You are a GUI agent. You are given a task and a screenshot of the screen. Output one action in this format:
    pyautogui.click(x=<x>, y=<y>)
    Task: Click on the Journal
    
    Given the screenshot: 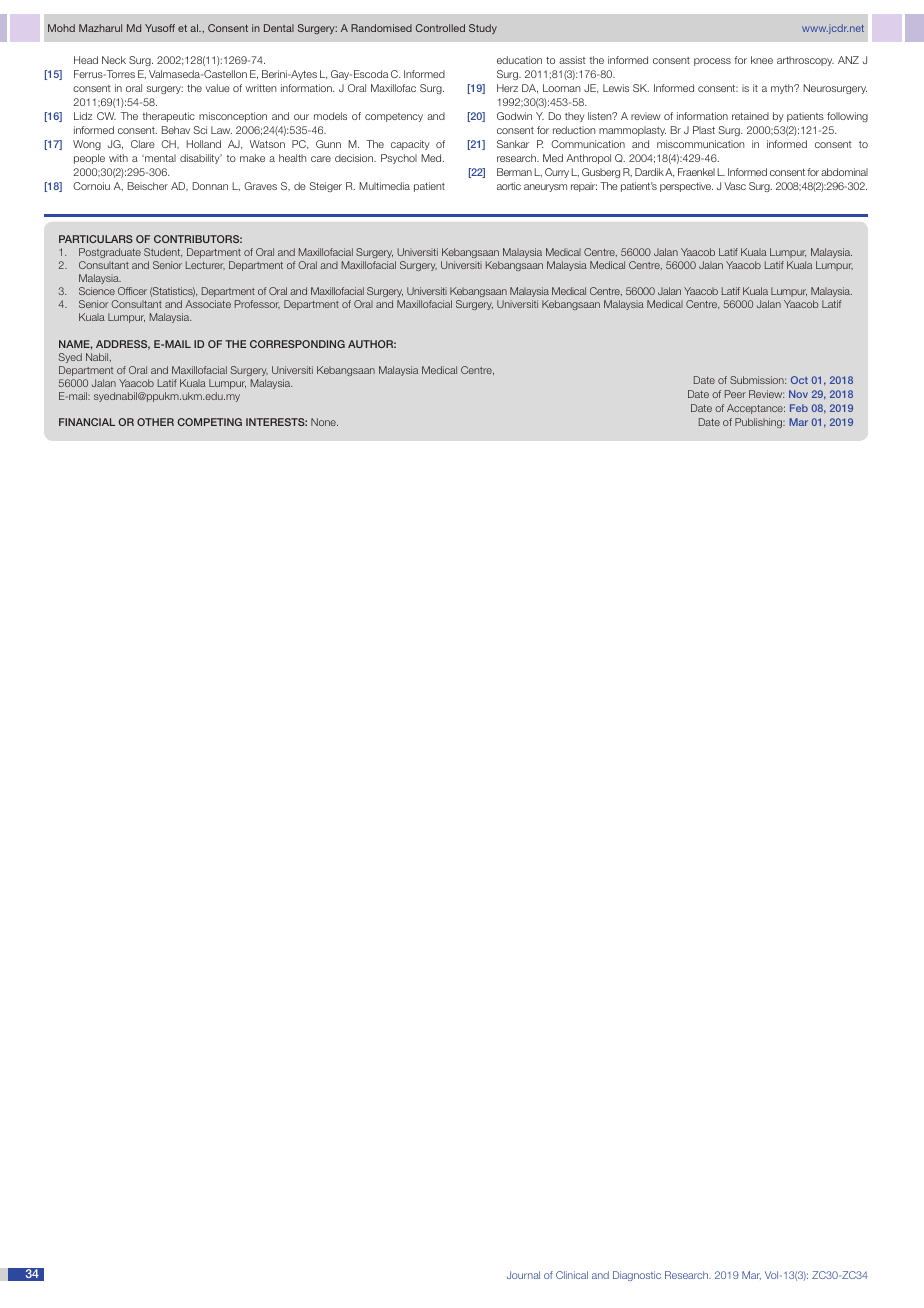 What is the action you would take?
    pyautogui.click(x=523, y=1275)
